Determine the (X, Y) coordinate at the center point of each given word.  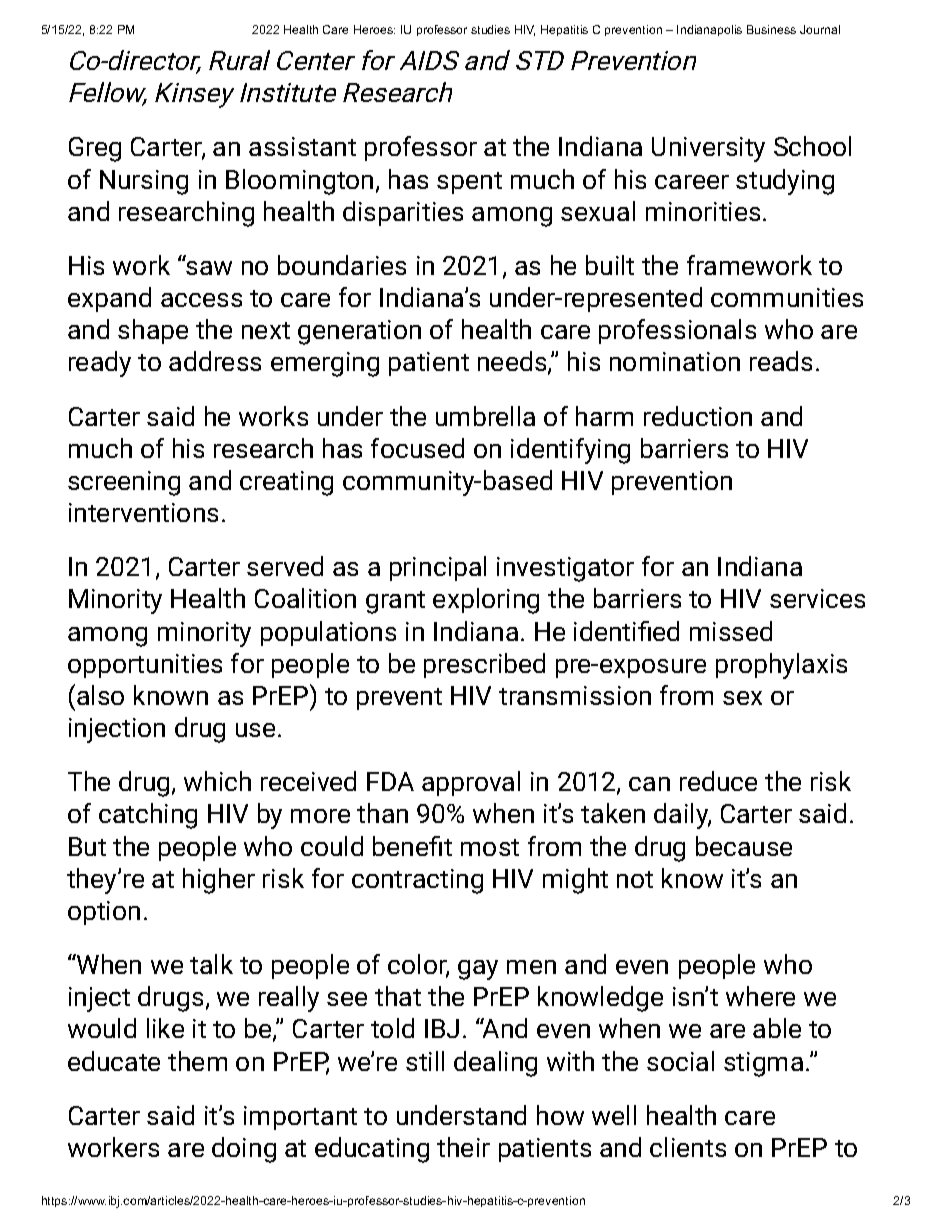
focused (417, 448)
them (197, 1061)
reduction (698, 416)
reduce (718, 781)
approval (471, 783)
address (215, 361)
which (217, 781)
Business (771, 29)
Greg (95, 149)
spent (469, 183)
